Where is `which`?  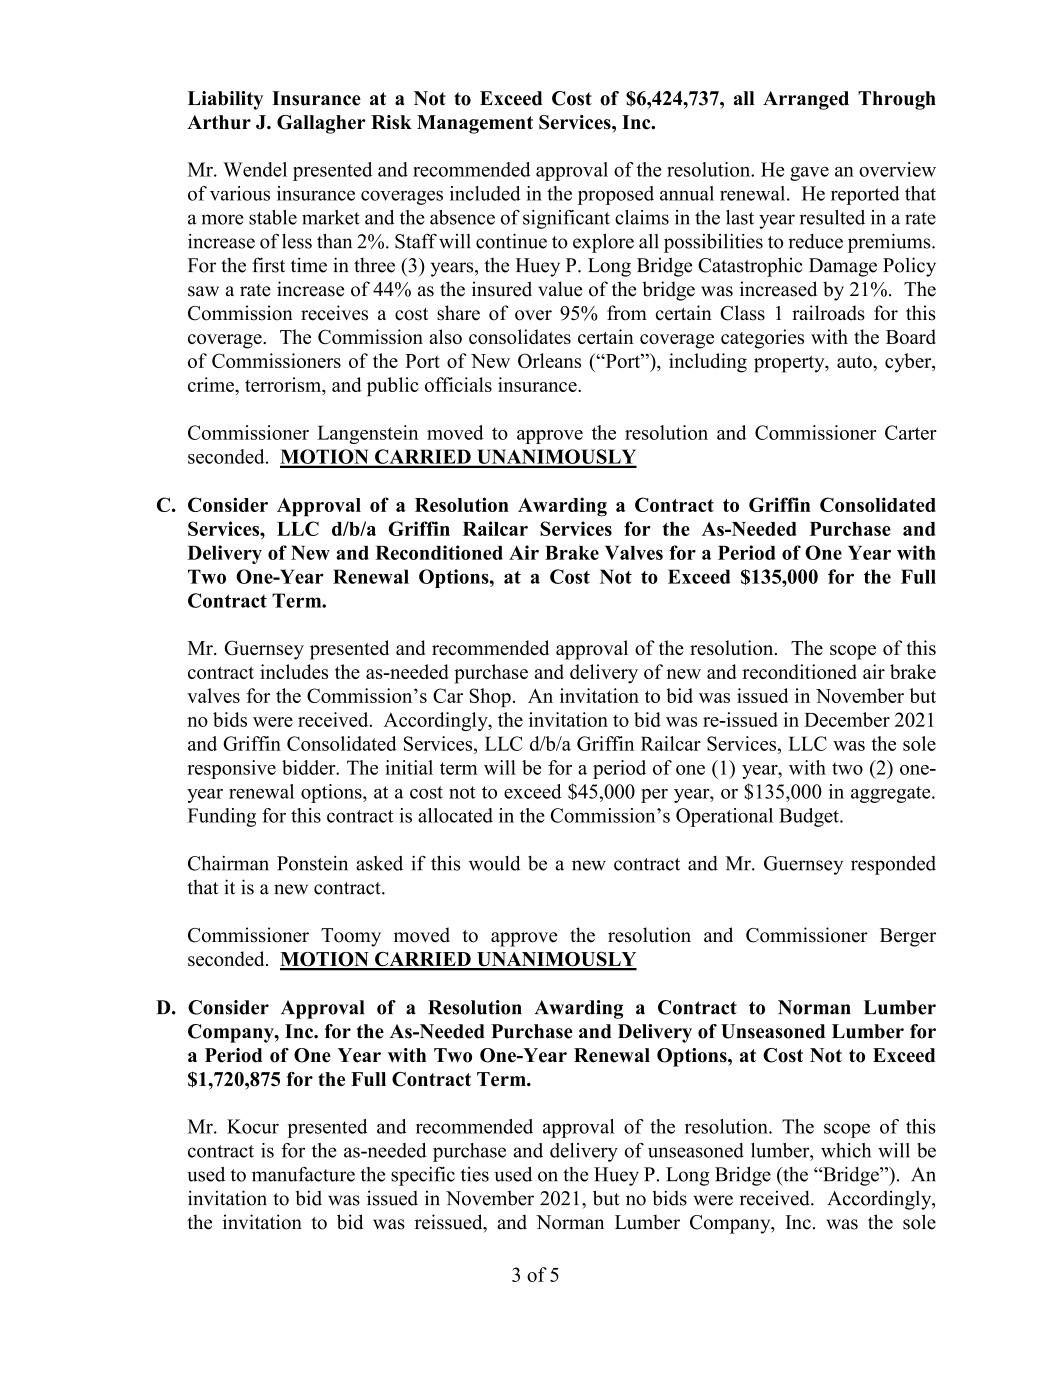 which is located at coordinates (846, 1150).
